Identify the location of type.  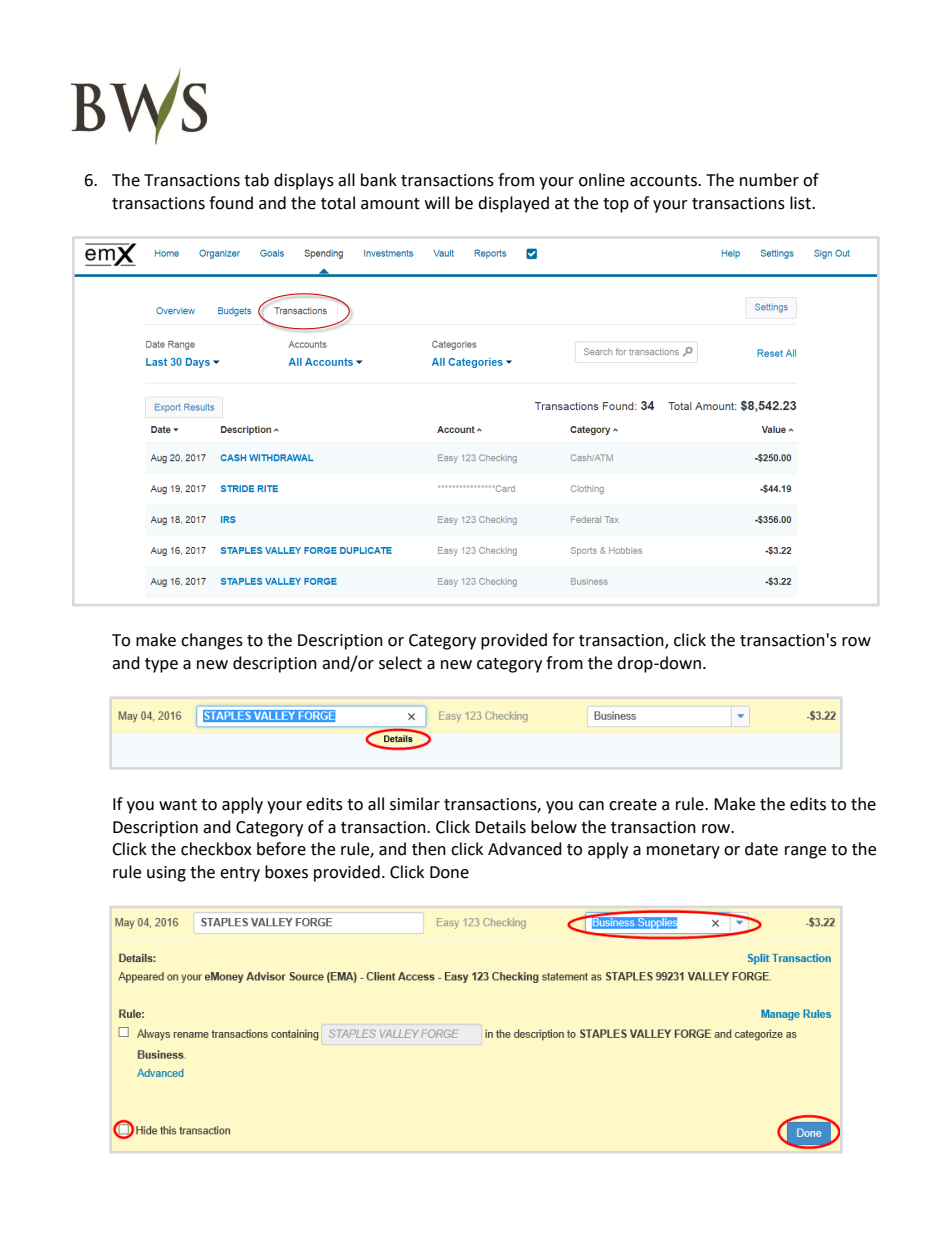
(161, 665).
